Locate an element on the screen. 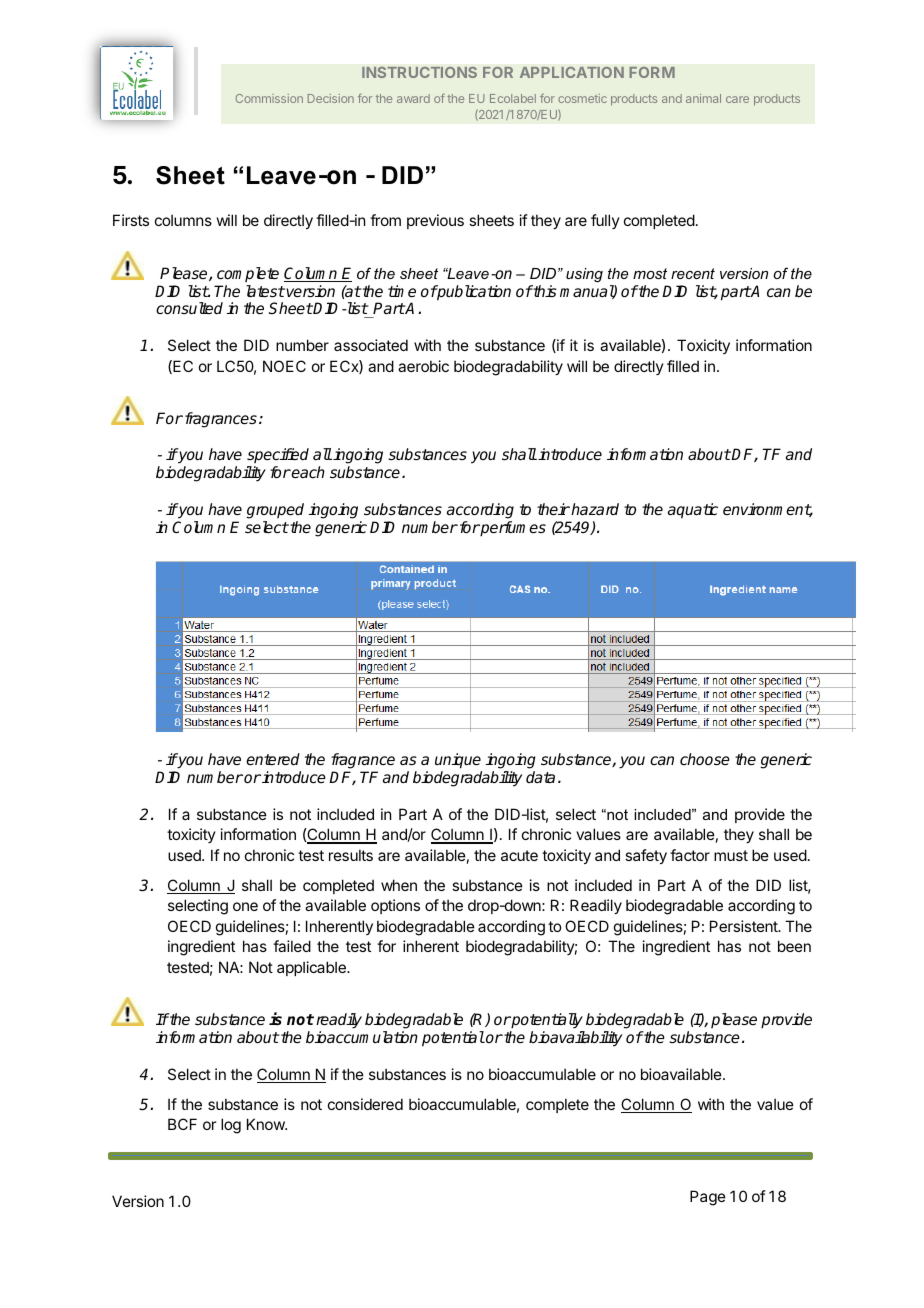 Image resolution: width=924 pixels, height=1308 pixels. Page is located at coordinates (708, 1198).
